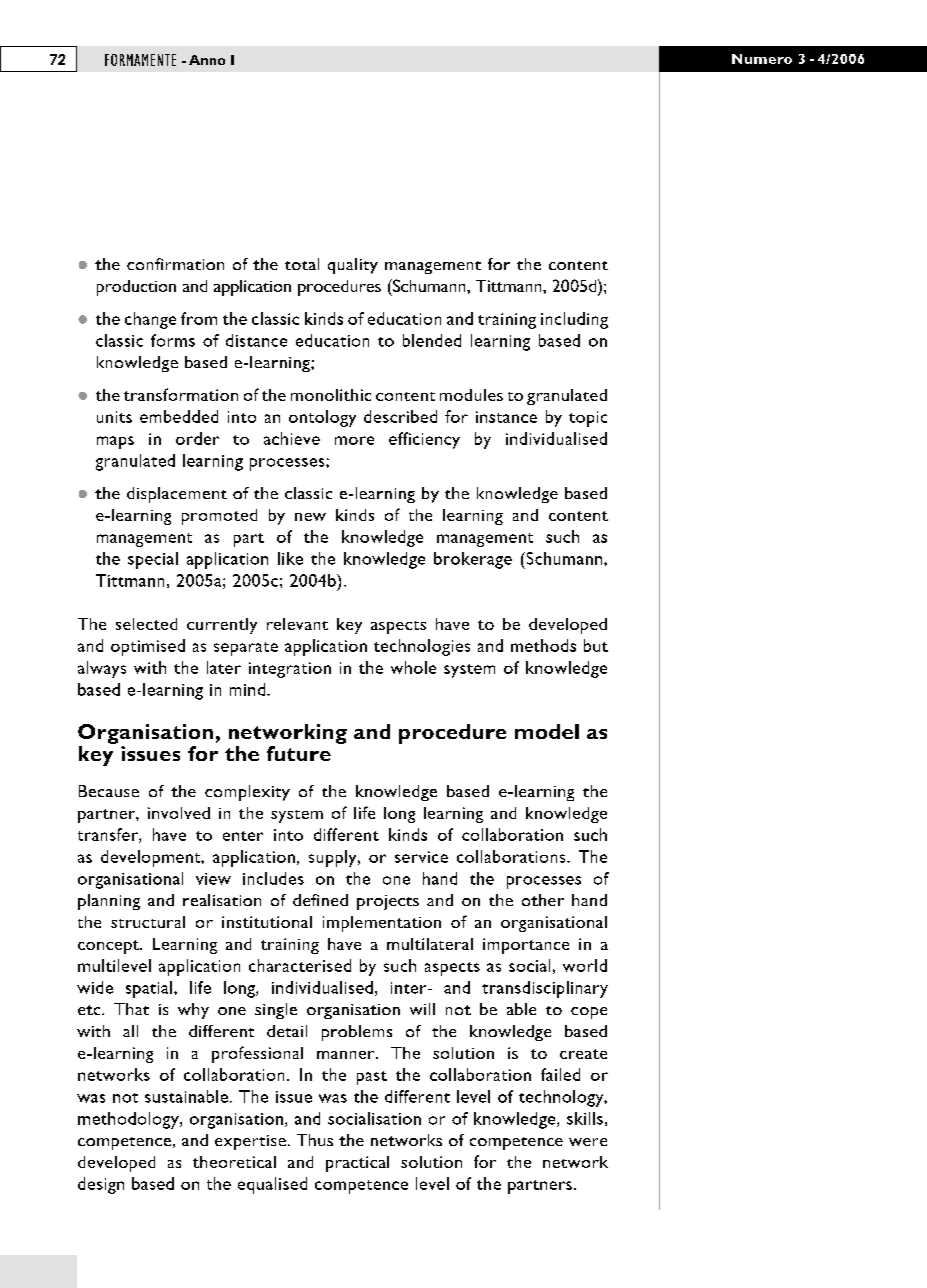 Image resolution: width=927 pixels, height=1288 pixels. What do you see at coordinates (136, 288) in the screenshot?
I see `production` at bounding box center [136, 288].
